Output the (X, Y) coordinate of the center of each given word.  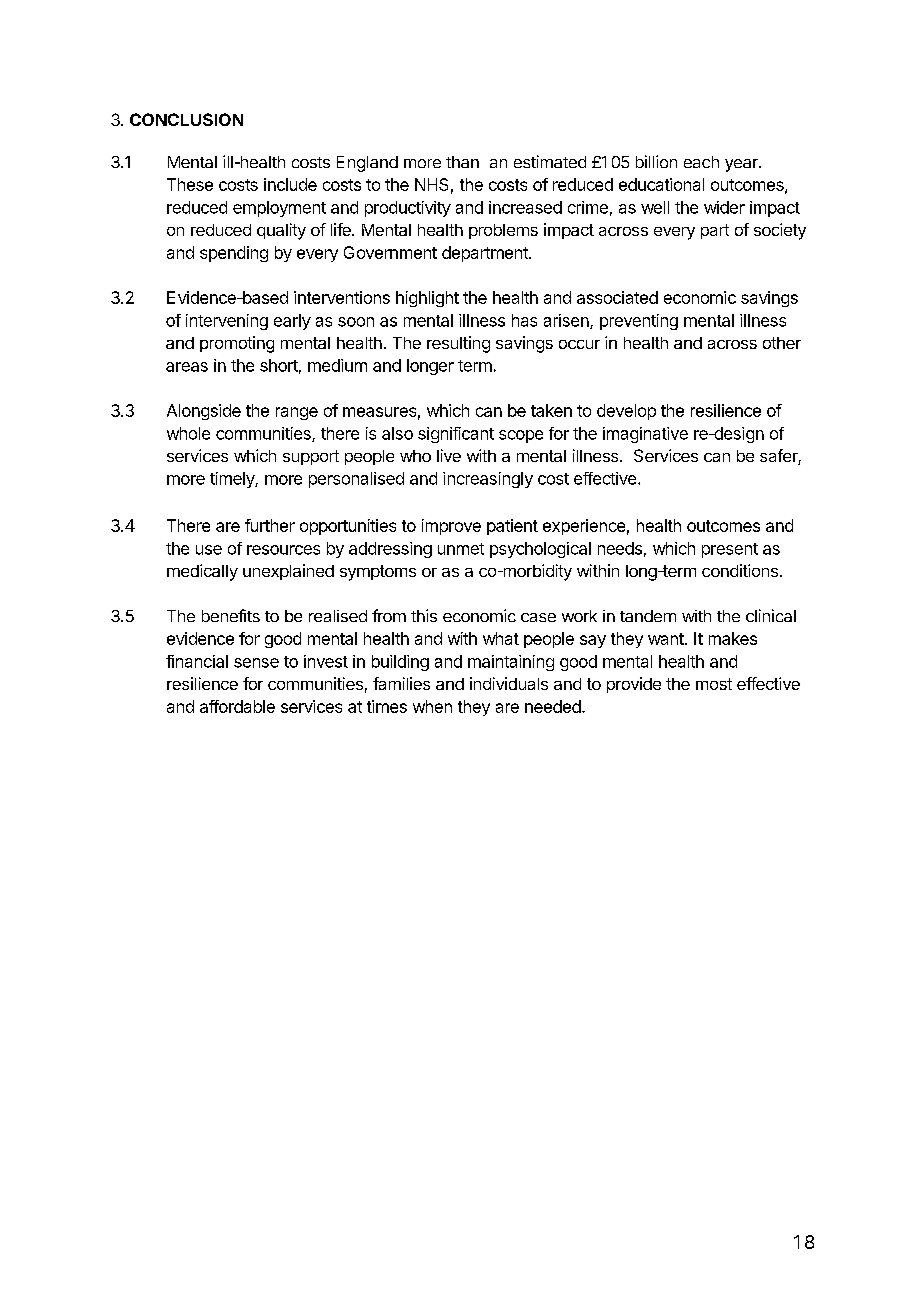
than (462, 162)
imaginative (645, 435)
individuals (509, 683)
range (297, 413)
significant (456, 435)
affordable (237, 706)
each (701, 162)
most (714, 684)
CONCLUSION (186, 119)
